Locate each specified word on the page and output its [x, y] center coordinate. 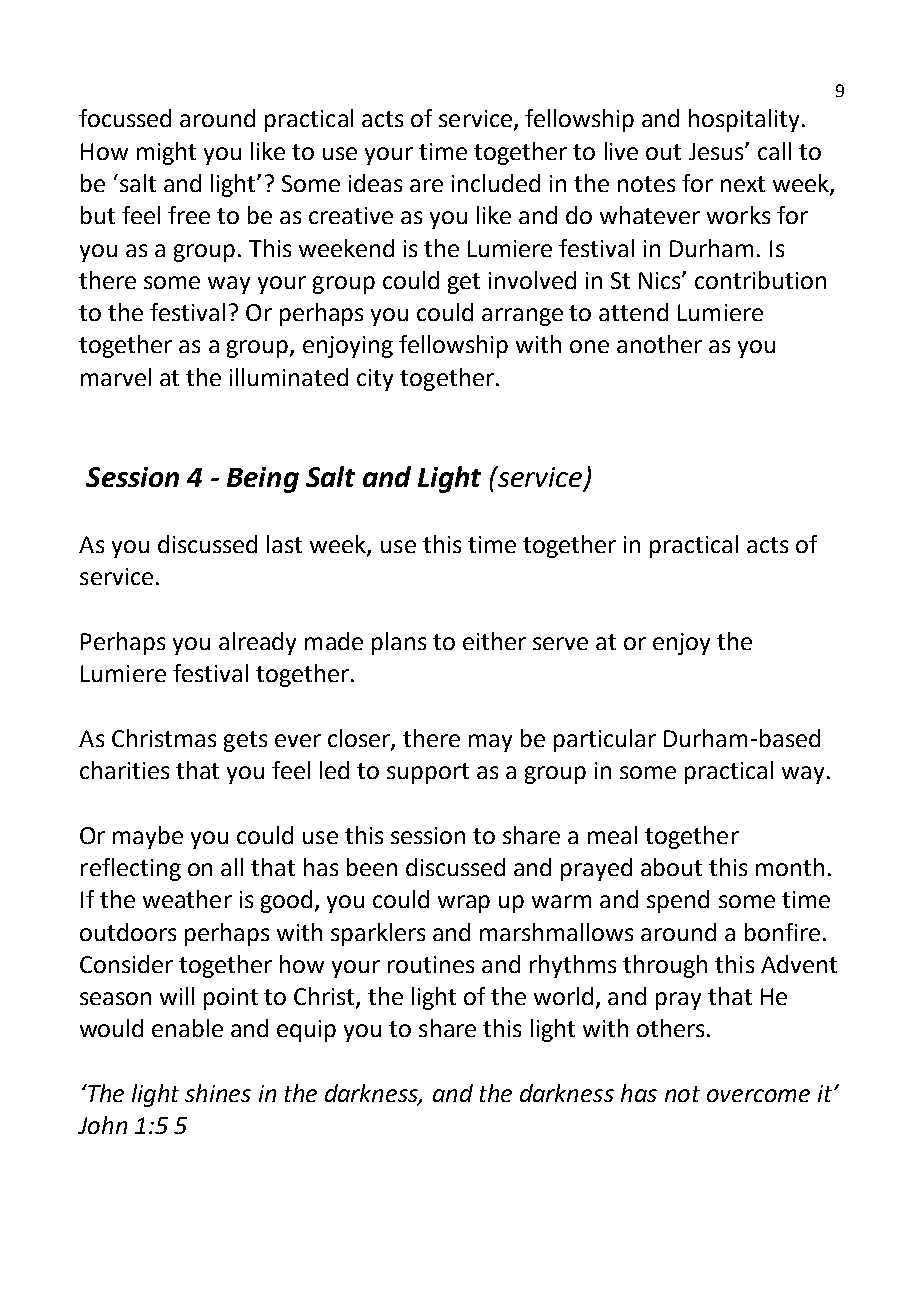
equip [306, 1031]
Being [263, 480]
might [166, 153]
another [659, 344]
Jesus [717, 151]
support [428, 773]
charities [124, 770]
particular [605, 740]
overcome [758, 1095]
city [375, 380]
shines [218, 1093]
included [496, 183]
